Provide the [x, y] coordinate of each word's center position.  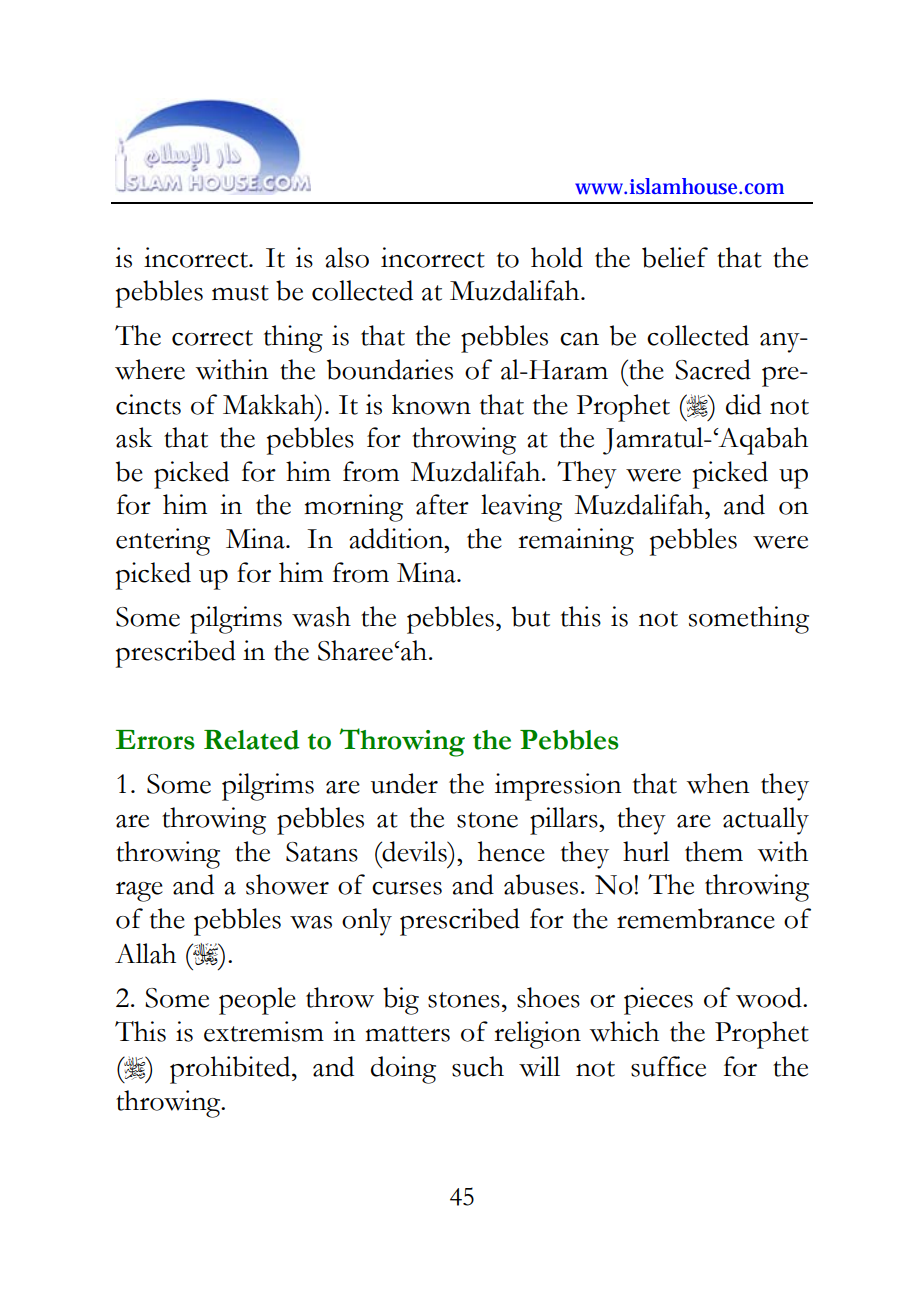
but [531, 616]
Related [252, 740]
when [717, 783]
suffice [668, 1066]
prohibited [231, 1070]
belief [675, 257]
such [478, 1066]
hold [557, 257]
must [240, 293]
